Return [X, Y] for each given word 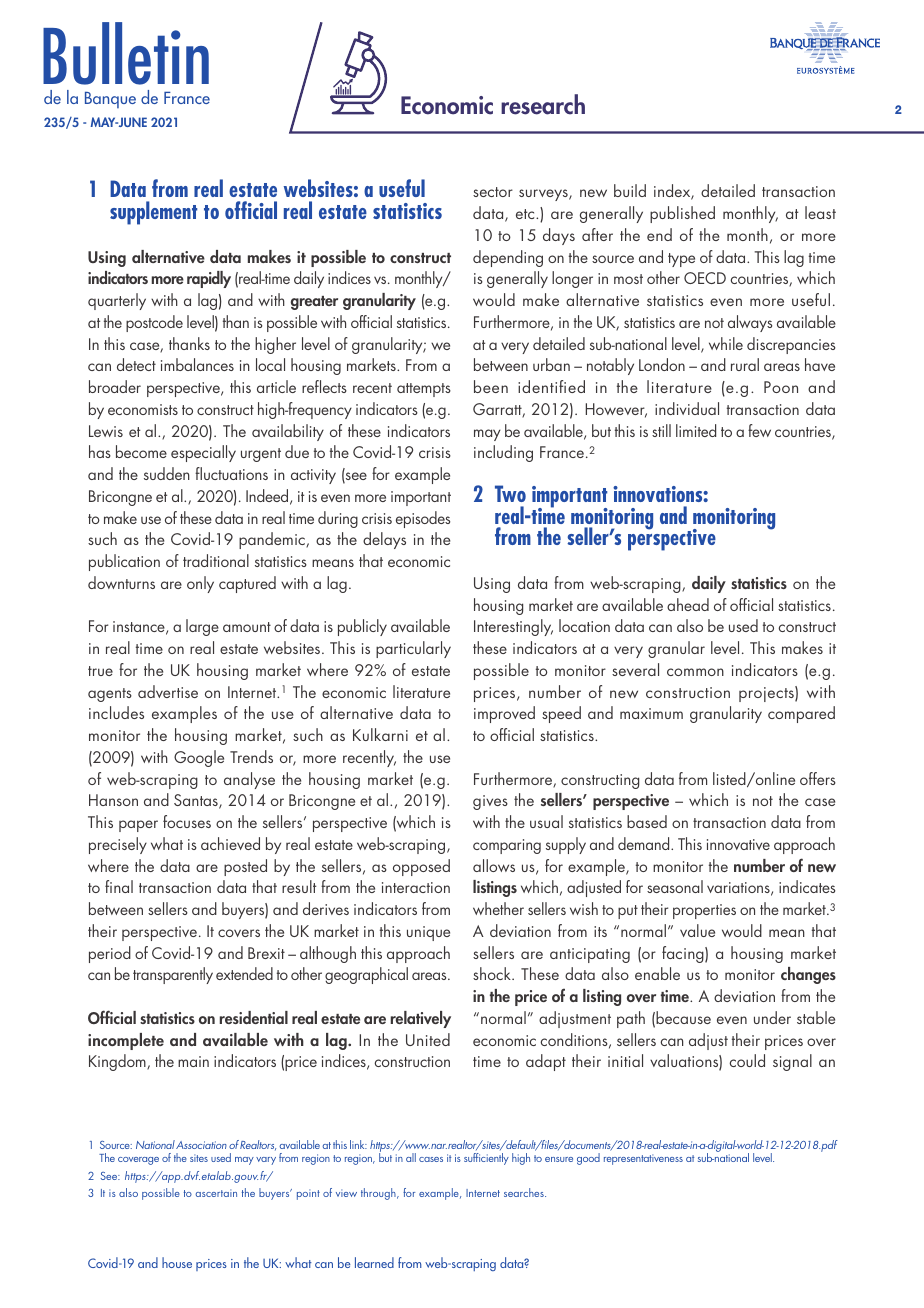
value [697, 930]
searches [525, 1192]
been [491, 386]
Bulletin [126, 53]
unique [428, 933]
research [543, 104]
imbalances [197, 364]
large [202, 627]
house [177, 1262]
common [695, 672]
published [682, 214]
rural [745, 364]
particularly [413, 649]
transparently [173, 975]
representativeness [643, 1159]
